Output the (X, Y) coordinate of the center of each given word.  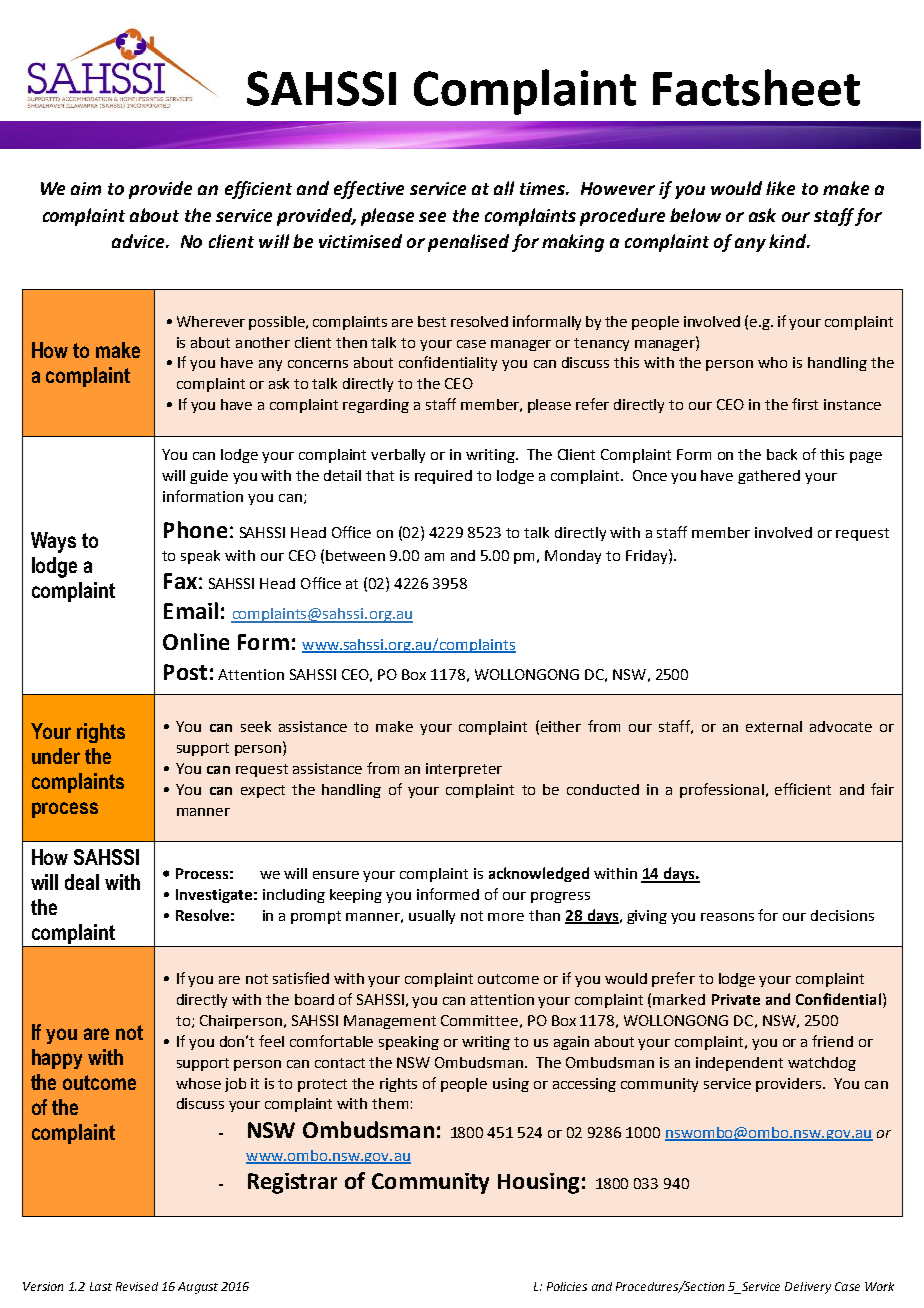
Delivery (808, 1288)
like (780, 188)
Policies (567, 1286)
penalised (468, 243)
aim (86, 188)
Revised (137, 1286)
